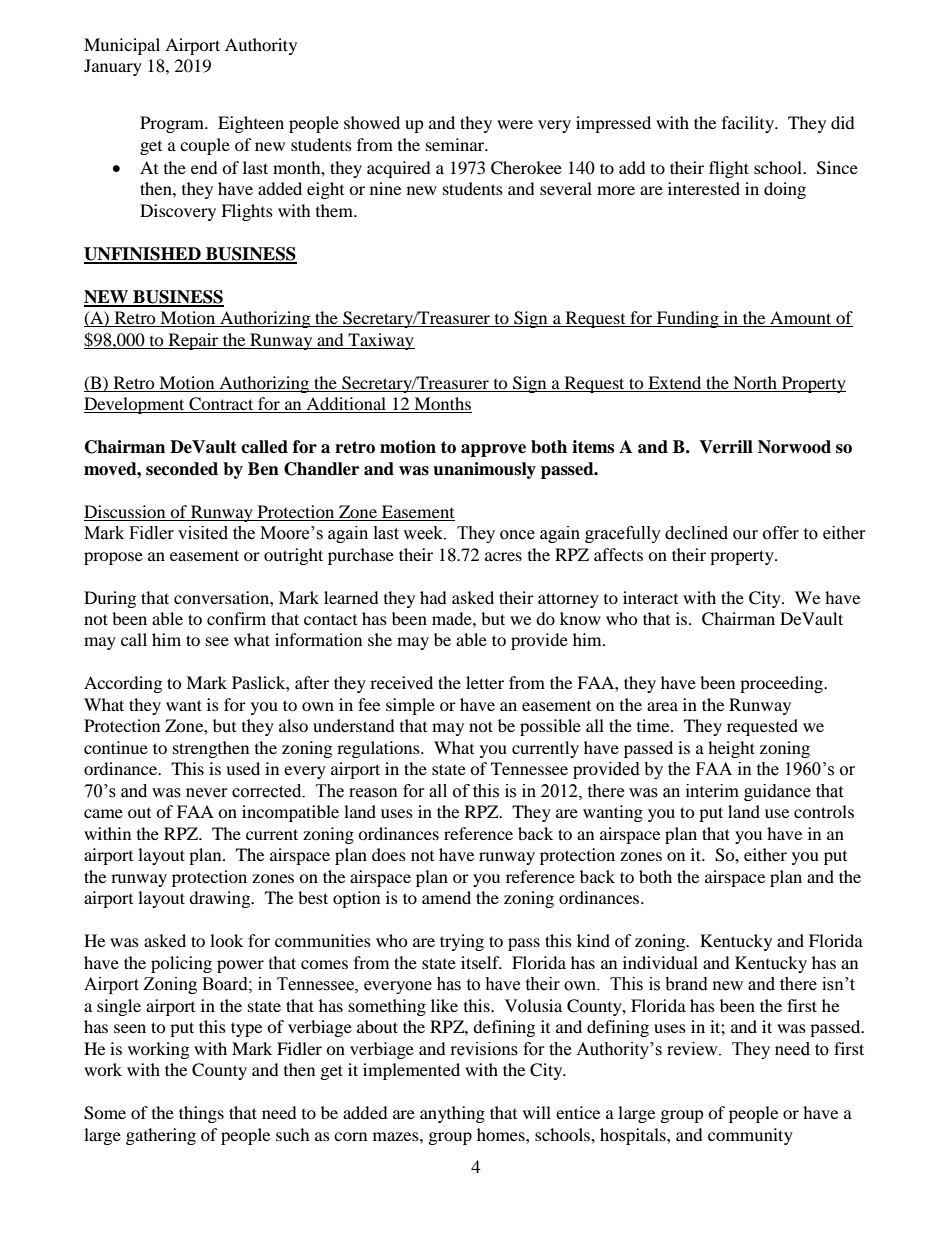 The width and height of the screenshot is (952, 1233). Describe the element at coordinates (749, 124) in the screenshot. I see `facility` at that location.
